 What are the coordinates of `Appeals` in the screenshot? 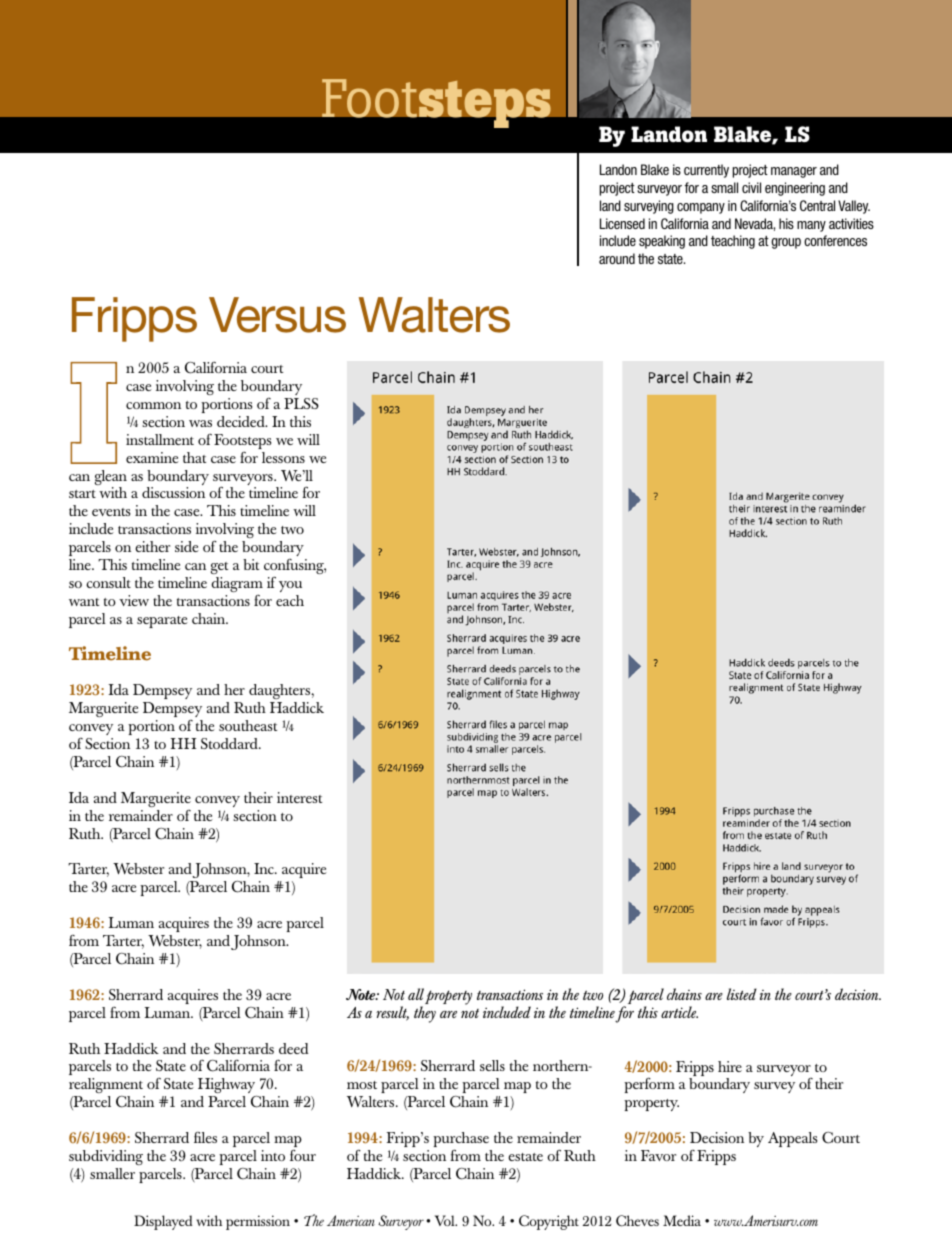 It's located at (792, 1139).
